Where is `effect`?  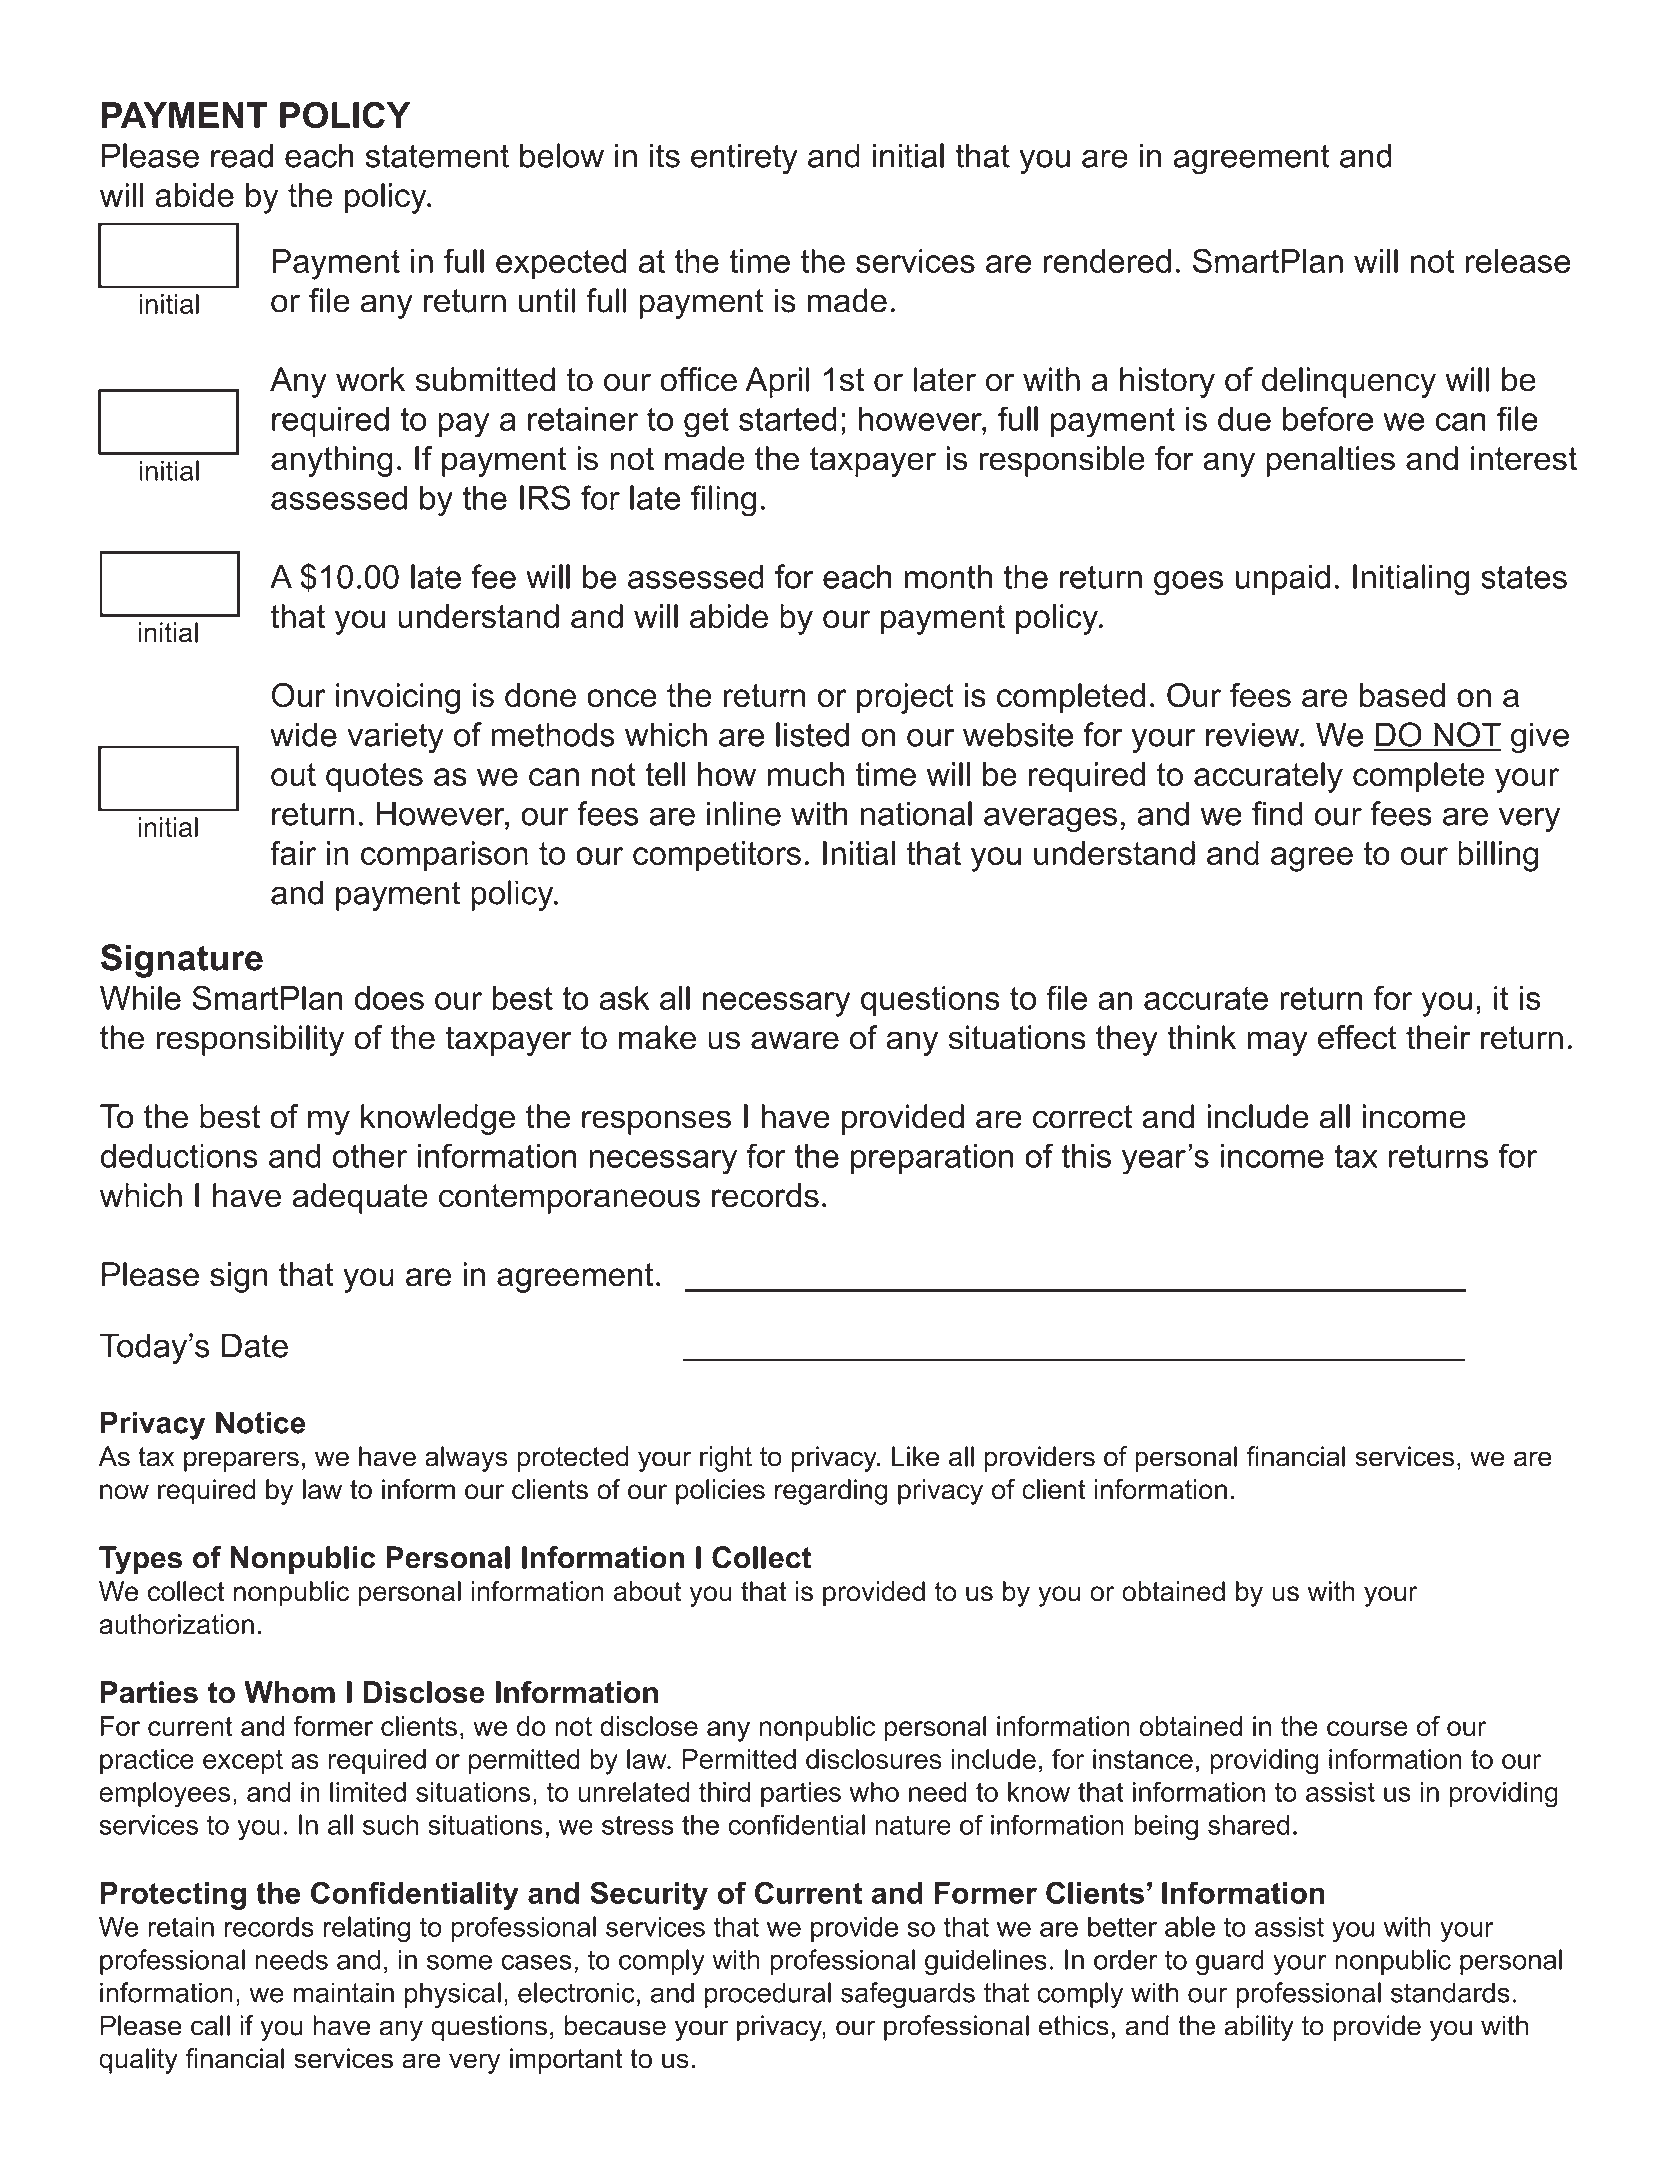 effect is located at coordinates (1357, 1037).
